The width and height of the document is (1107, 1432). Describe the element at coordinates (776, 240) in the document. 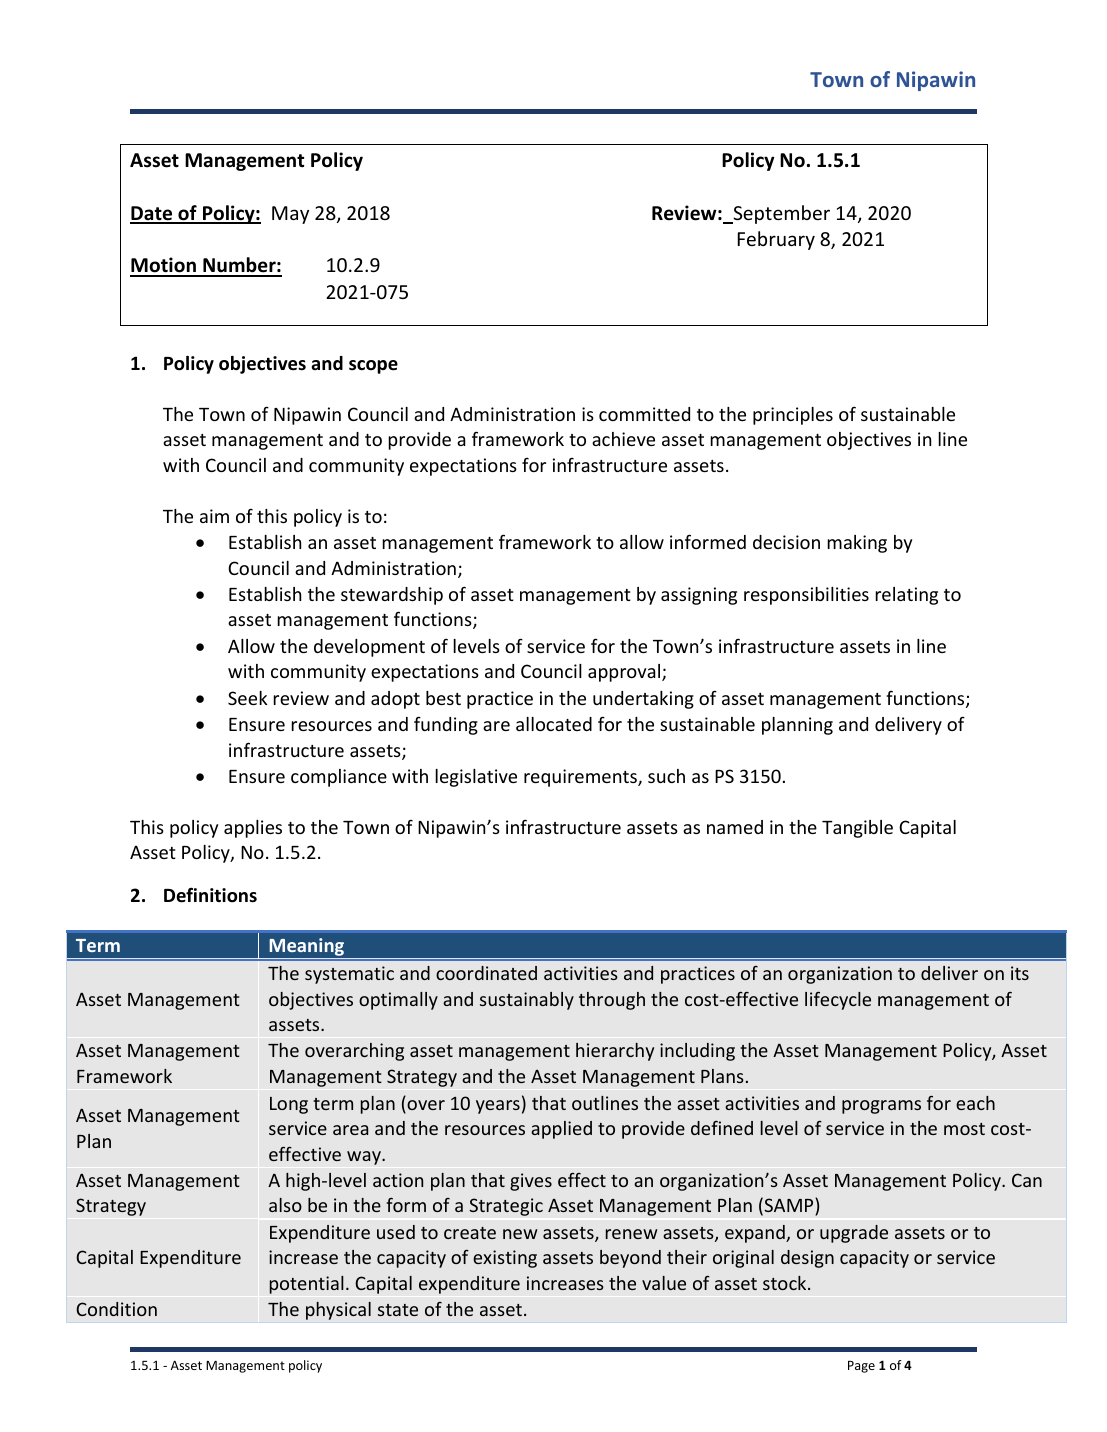

I see `February` at that location.
